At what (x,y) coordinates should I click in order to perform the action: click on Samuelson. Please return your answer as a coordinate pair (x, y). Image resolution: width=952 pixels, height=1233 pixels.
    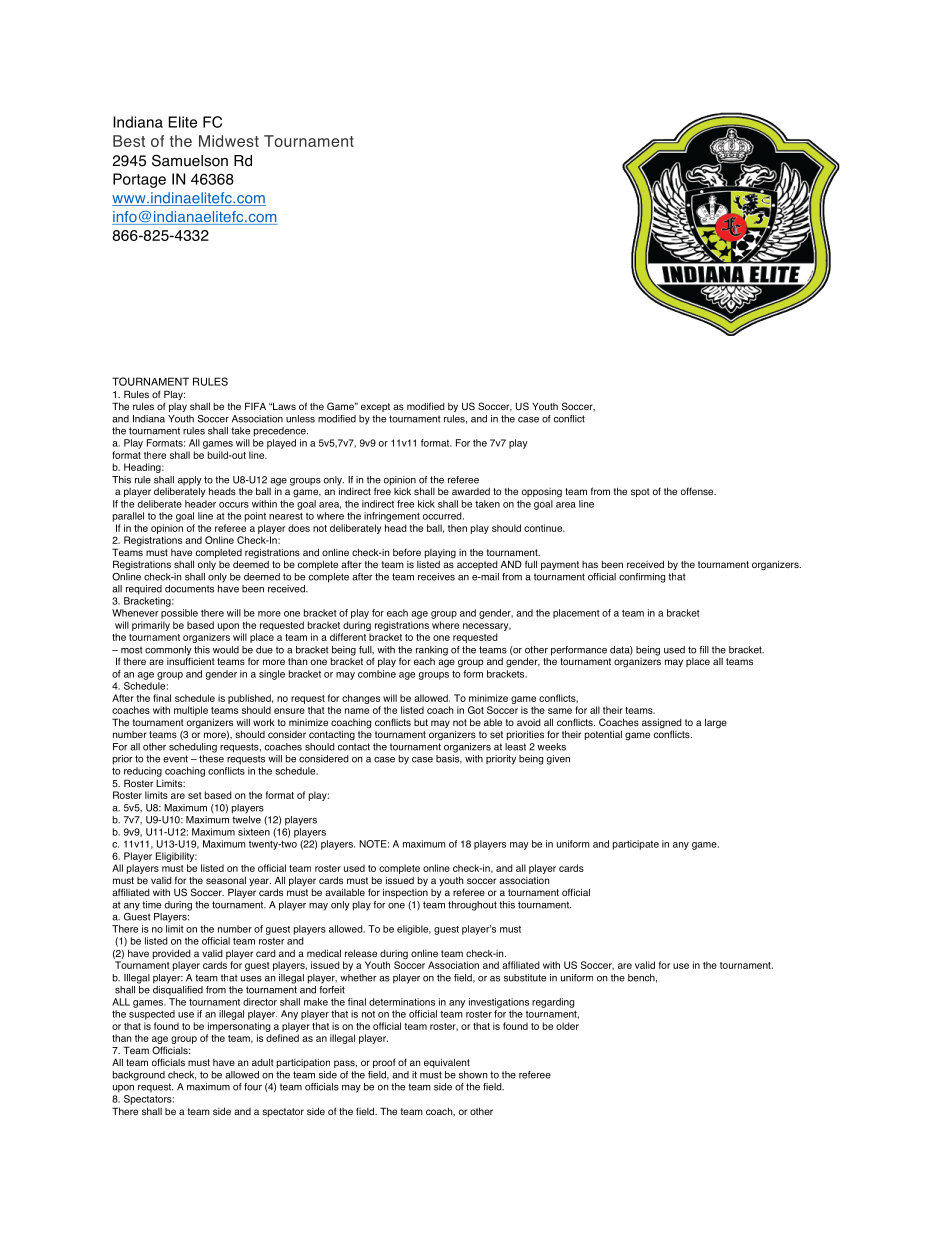
    Looking at the image, I should click on (190, 160).
